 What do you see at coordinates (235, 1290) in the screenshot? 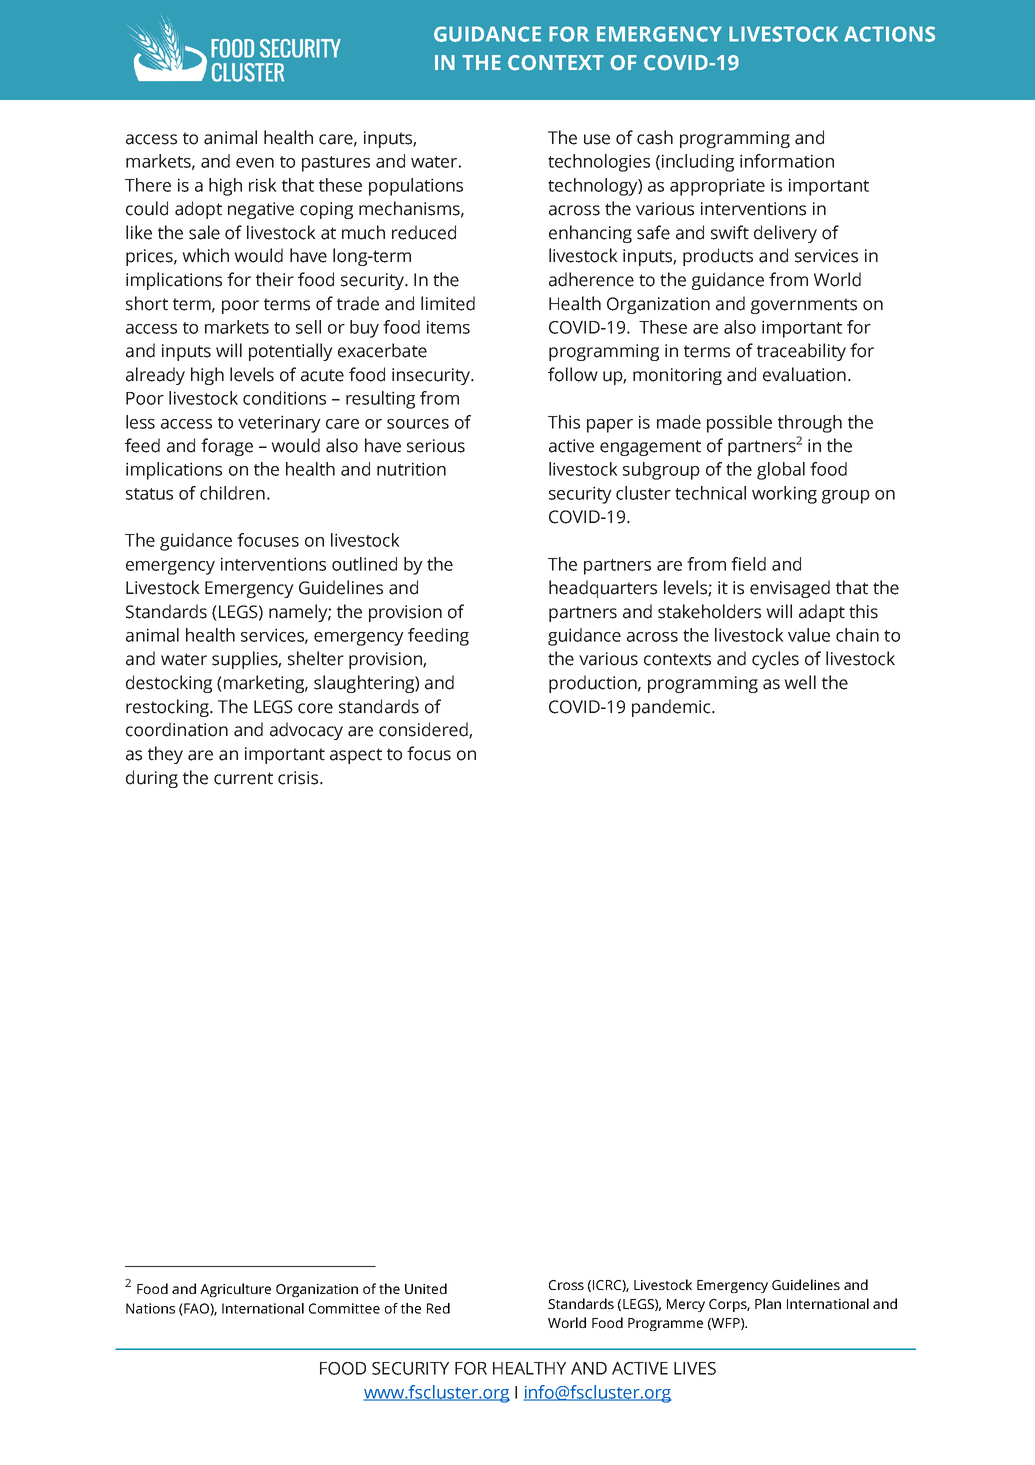
I see `Agriculture` at bounding box center [235, 1290].
